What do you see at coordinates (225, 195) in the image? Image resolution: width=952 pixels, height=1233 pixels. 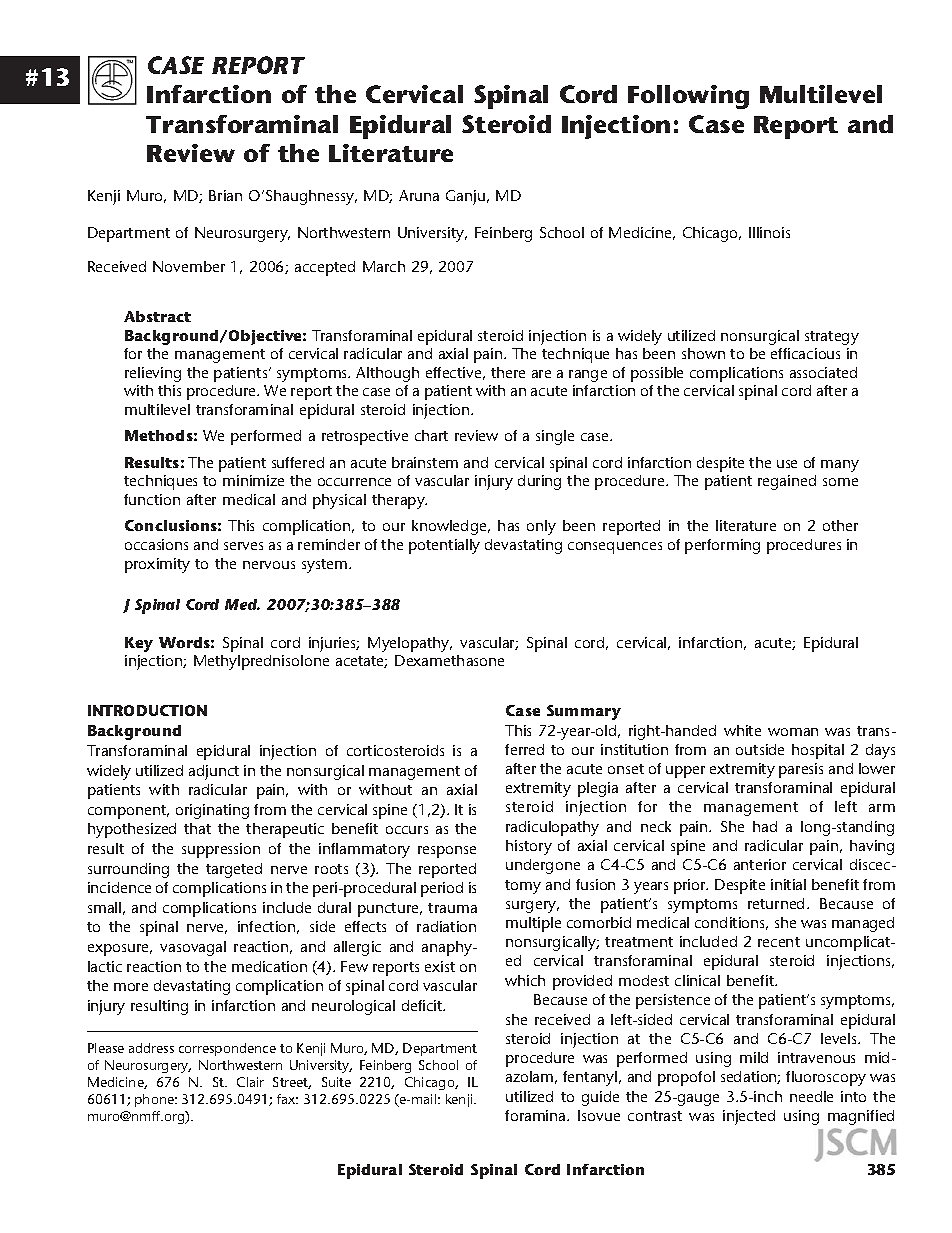 I see `Brian` at bounding box center [225, 195].
